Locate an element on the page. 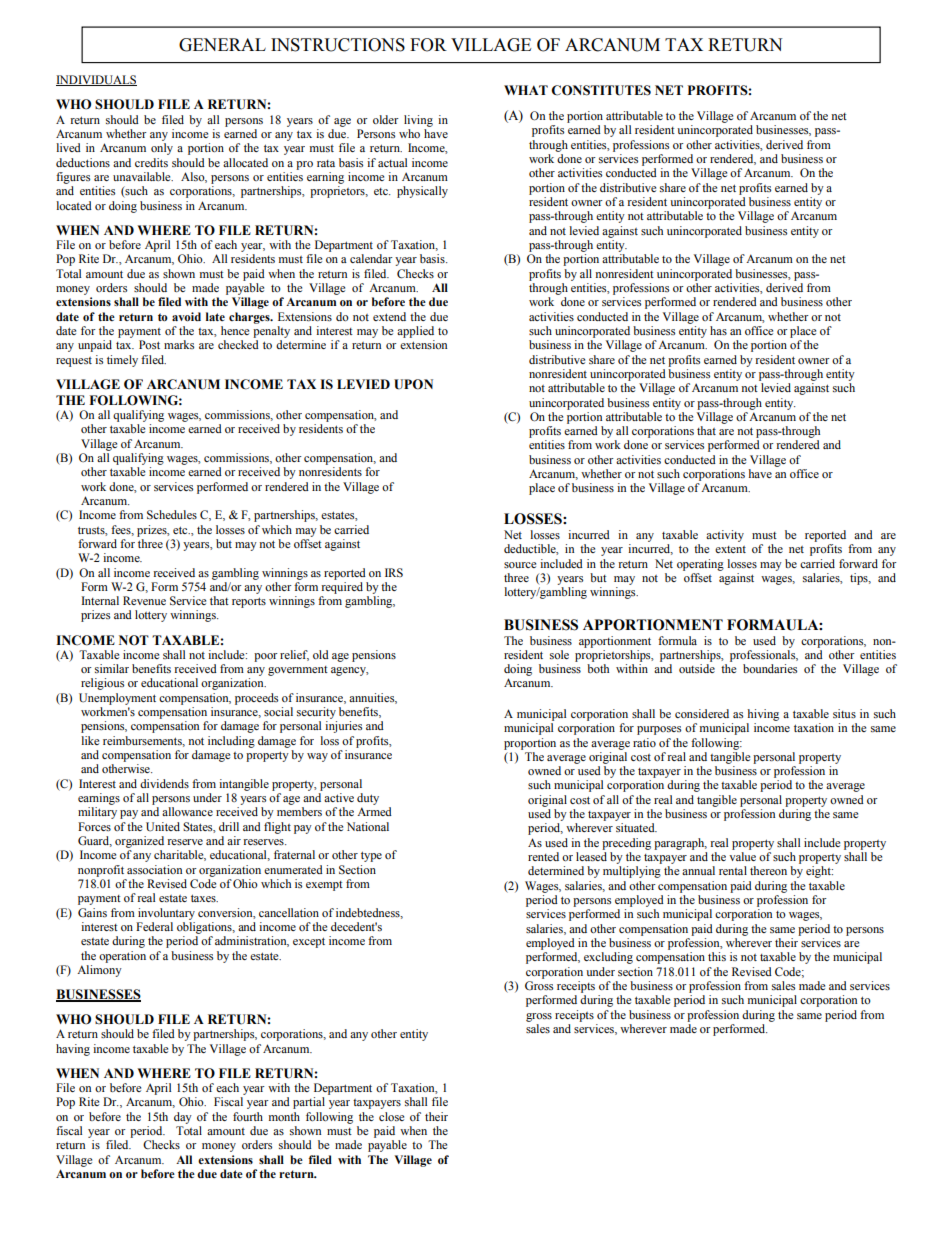  considered is located at coordinates (702, 713).
